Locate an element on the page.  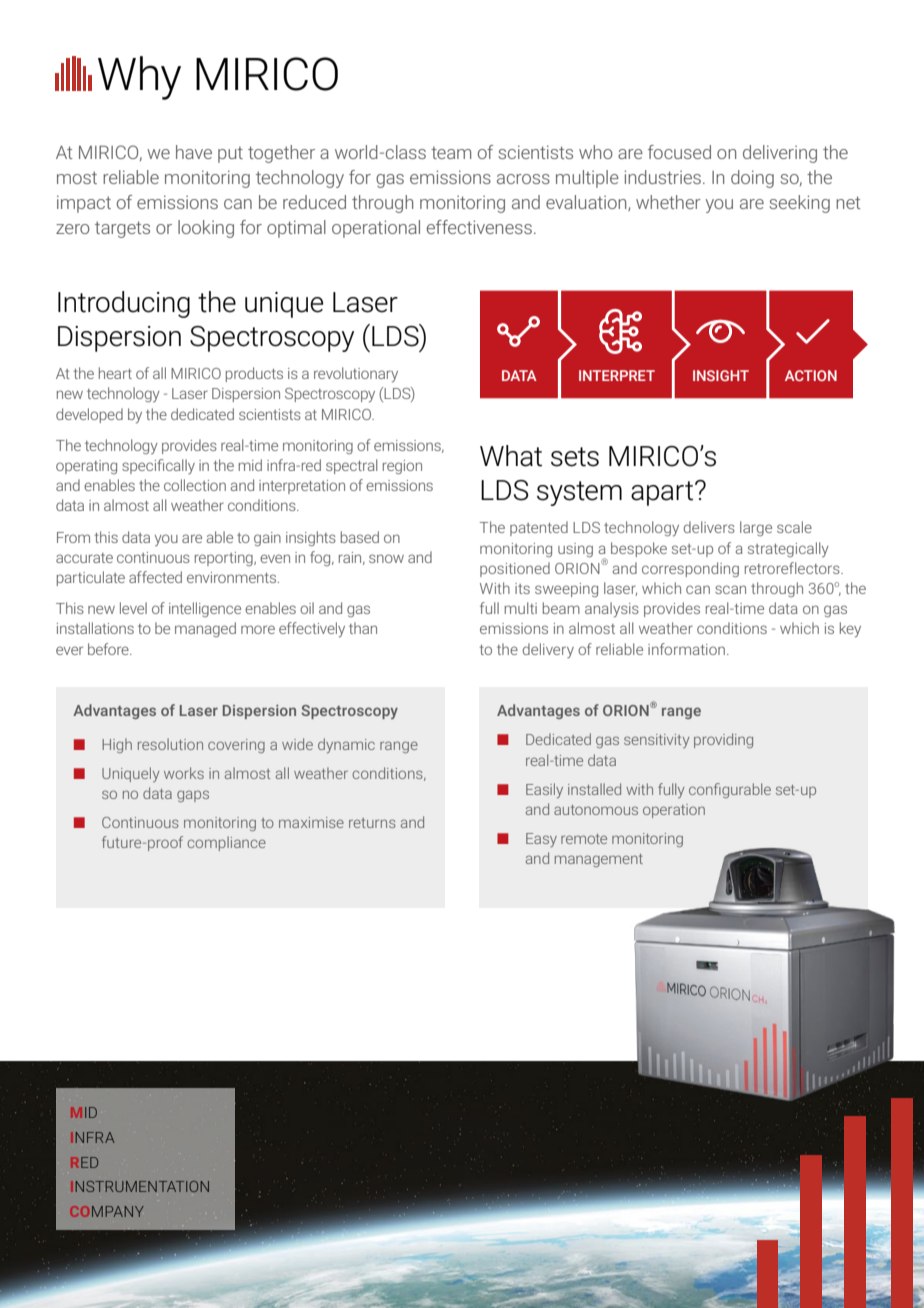
team is located at coordinates (451, 153).
